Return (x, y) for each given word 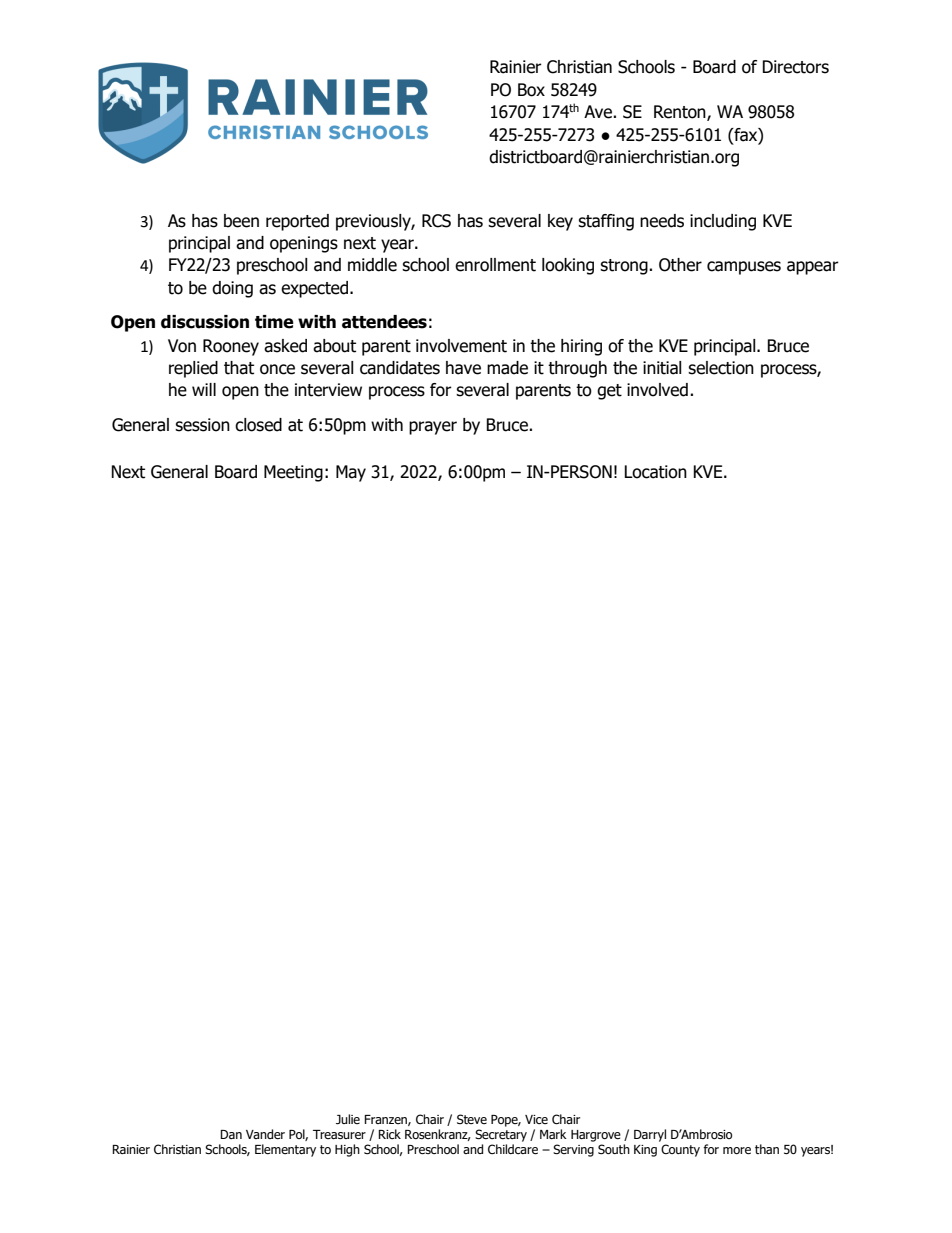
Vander (265, 1134)
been (241, 221)
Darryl (650, 1135)
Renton (681, 113)
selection (721, 368)
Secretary (501, 1135)
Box (531, 90)
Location (655, 472)
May (351, 473)
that (239, 368)
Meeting (293, 473)
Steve (472, 1119)
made (507, 368)
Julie (348, 1119)
